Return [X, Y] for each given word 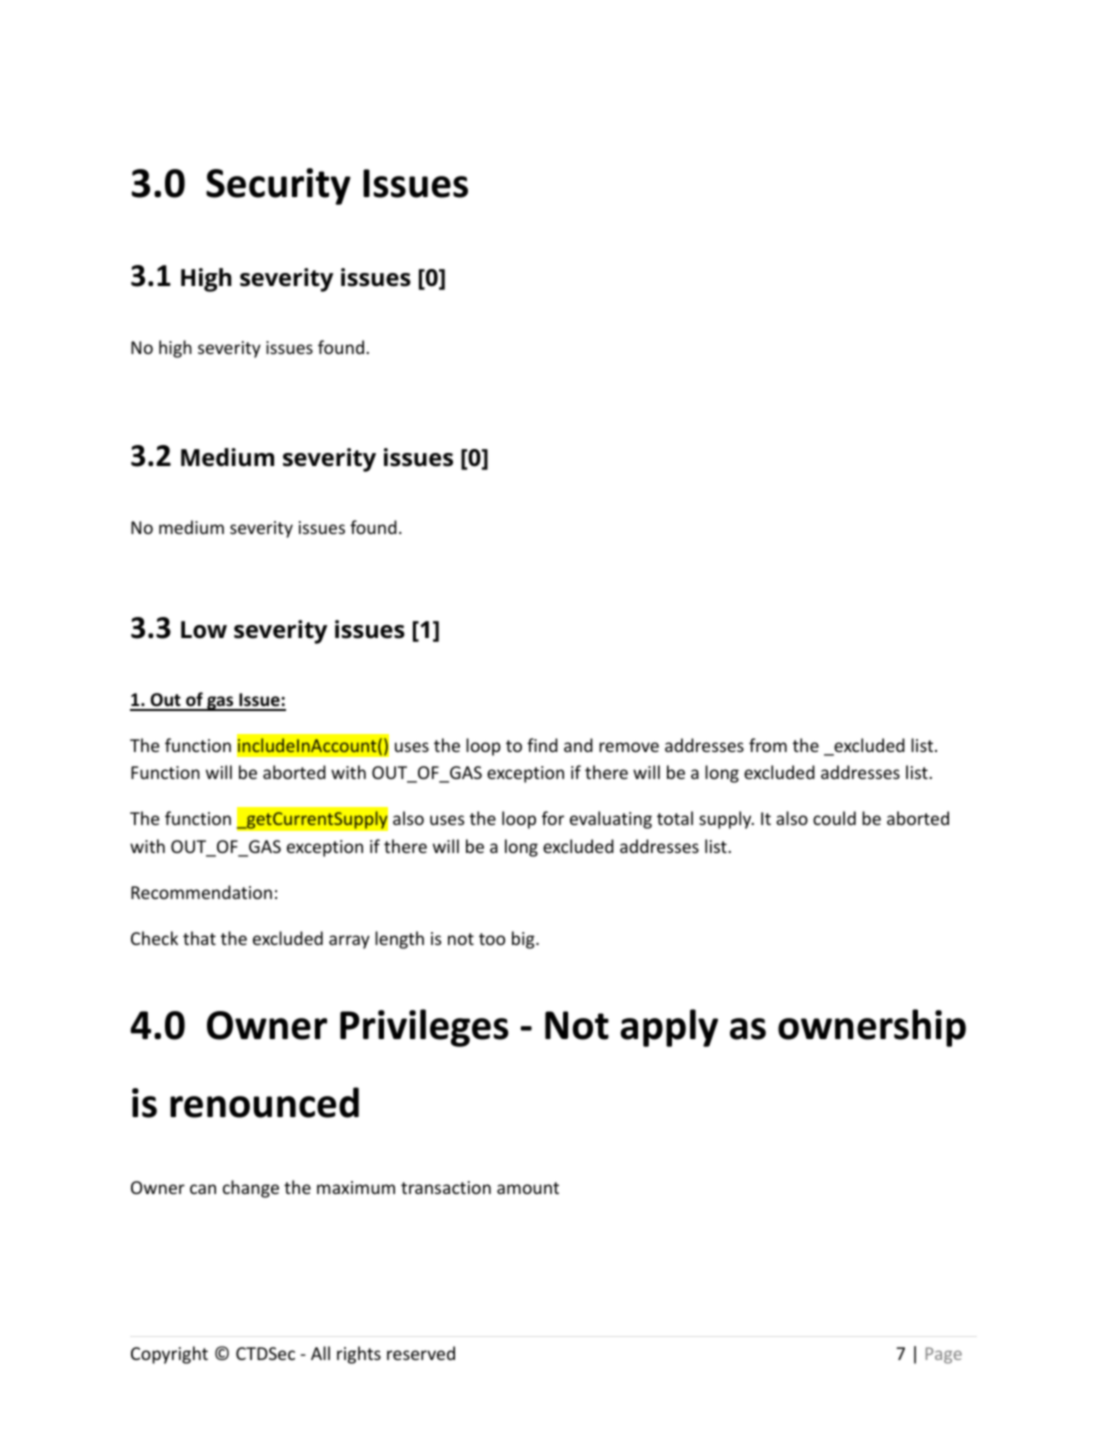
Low [204, 630]
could [834, 818]
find [542, 745]
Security [278, 186]
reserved [421, 1353]
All [320, 1353]
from [768, 745]
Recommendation [201, 892]
